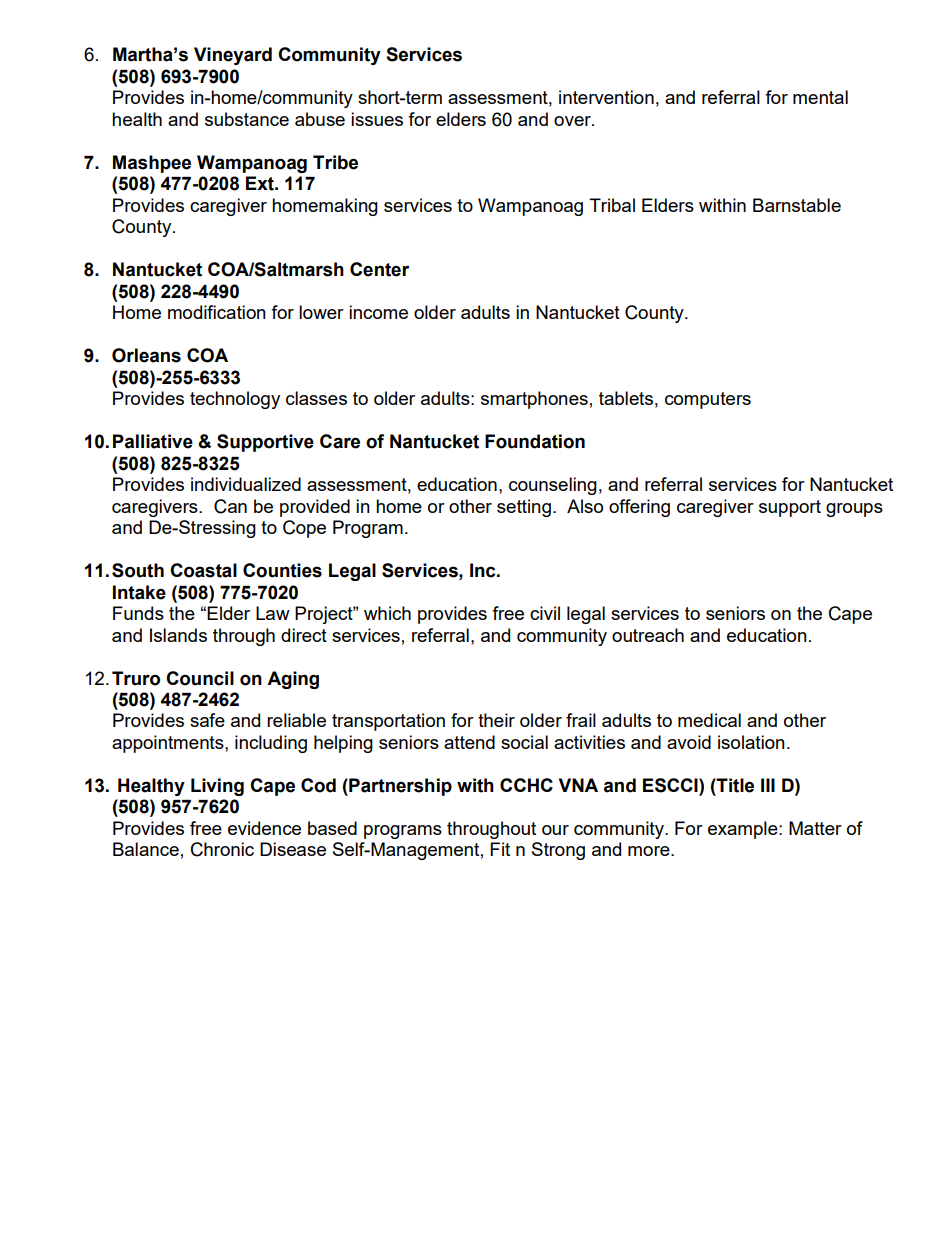  What do you see at coordinates (146, 355) in the page?
I see `Orleans` at bounding box center [146, 355].
